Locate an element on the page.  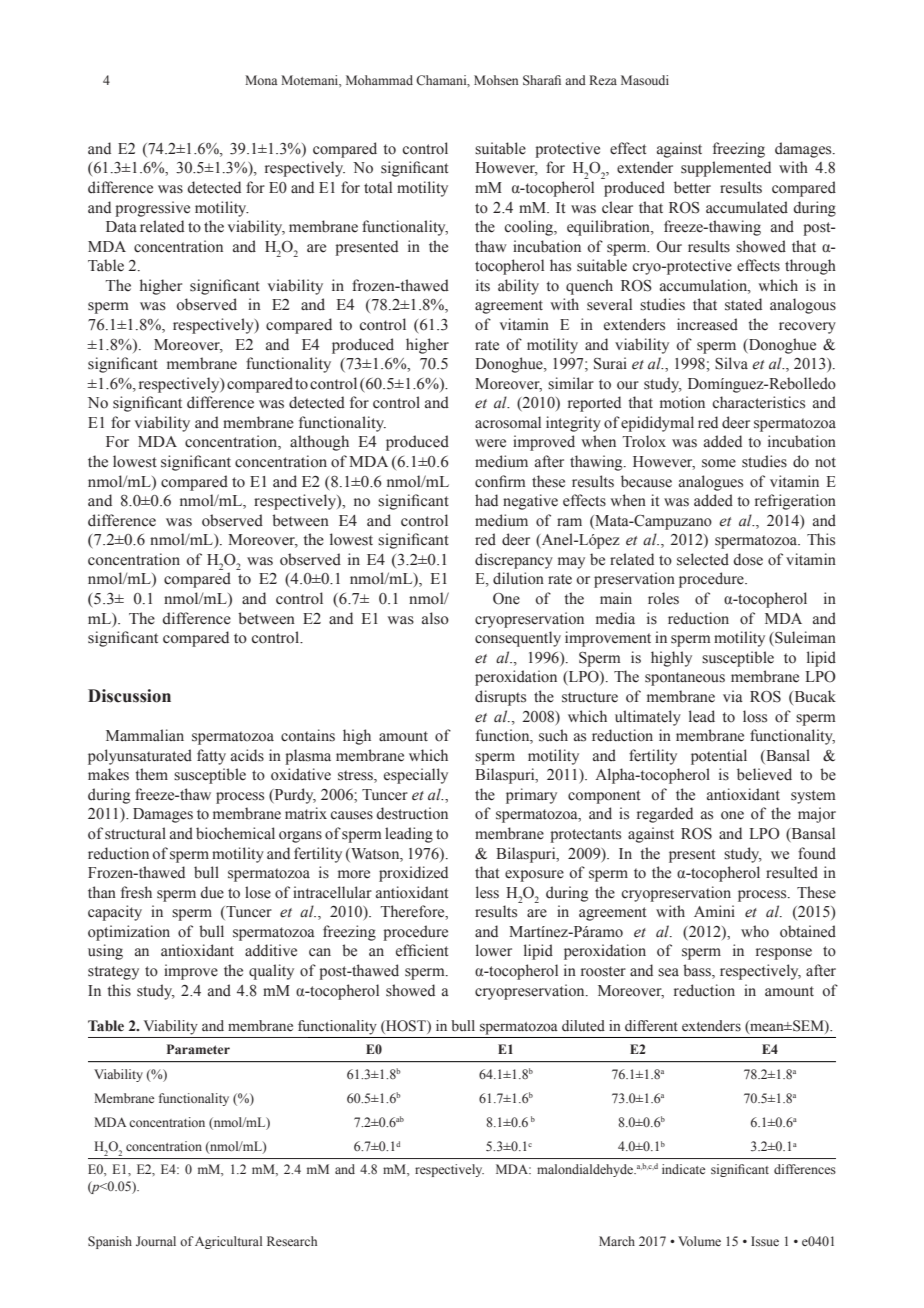
supplemented is located at coordinates (726, 169).
